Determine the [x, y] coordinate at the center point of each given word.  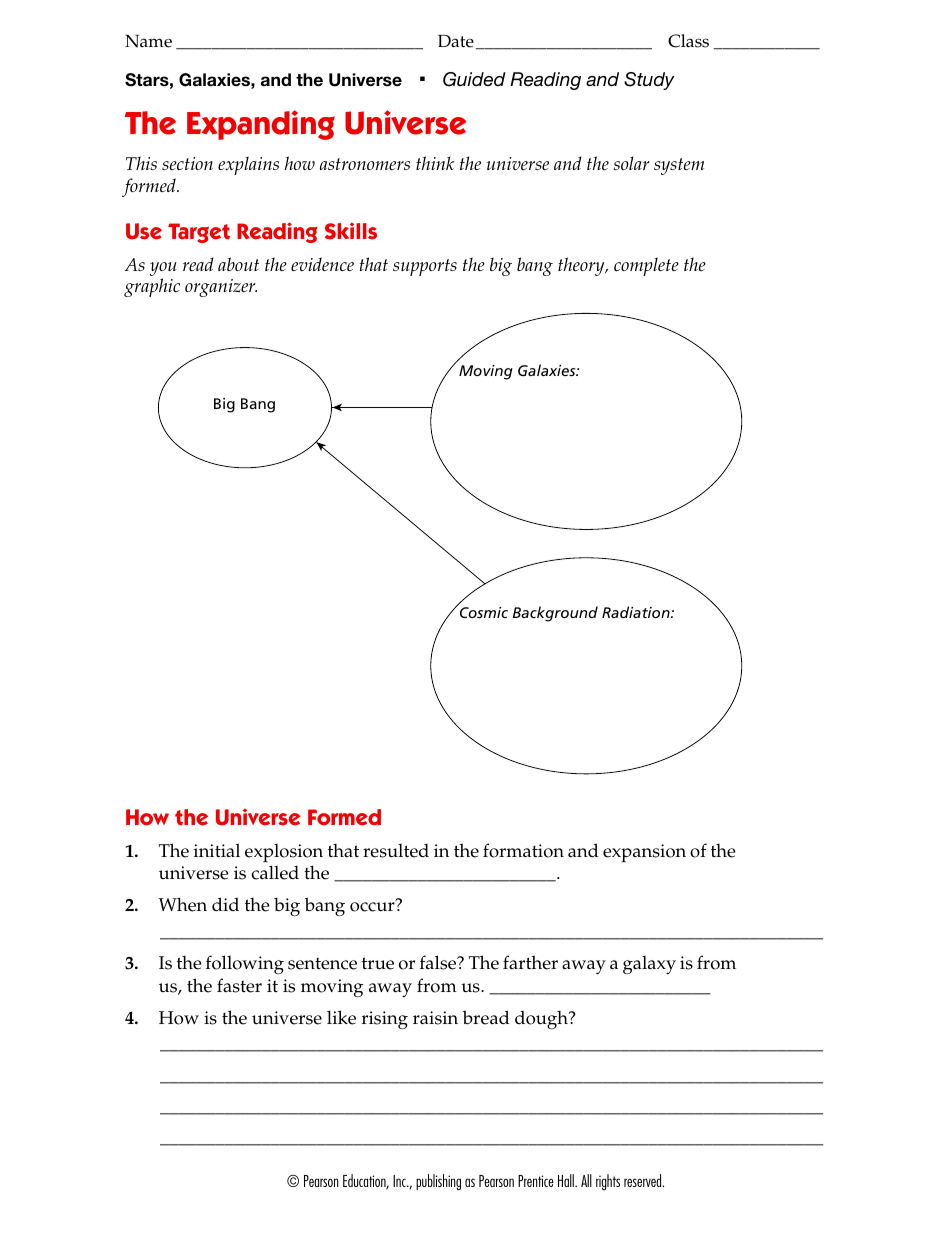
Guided [474, 79]
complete [646, 266]
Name [148, 41]
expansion [644, 853]
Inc [400, 1181]
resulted [396, 850]
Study [649, 81]
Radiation [637, 612]
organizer [221, 288]
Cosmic [482, 611]
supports [425, 267]
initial [217, 850]
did [225, 904]
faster [239, 985]
